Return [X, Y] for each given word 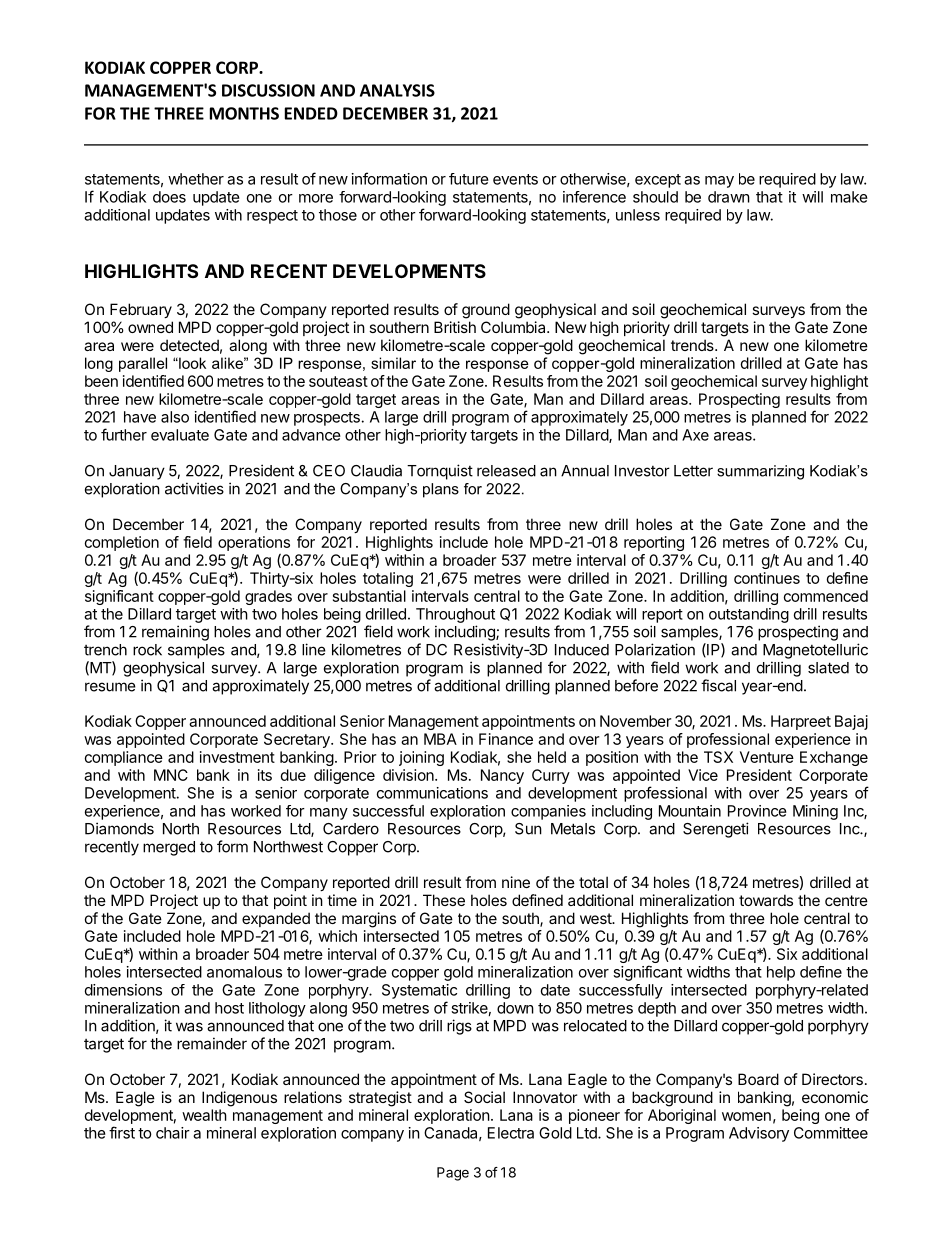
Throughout [455, 615]
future [469, 179]
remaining [175, 633]
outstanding [749, 615]
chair [173, 1133]
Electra [511, 1133]
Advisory [759, 1134]
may [719, 182]
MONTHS [244, 113]
